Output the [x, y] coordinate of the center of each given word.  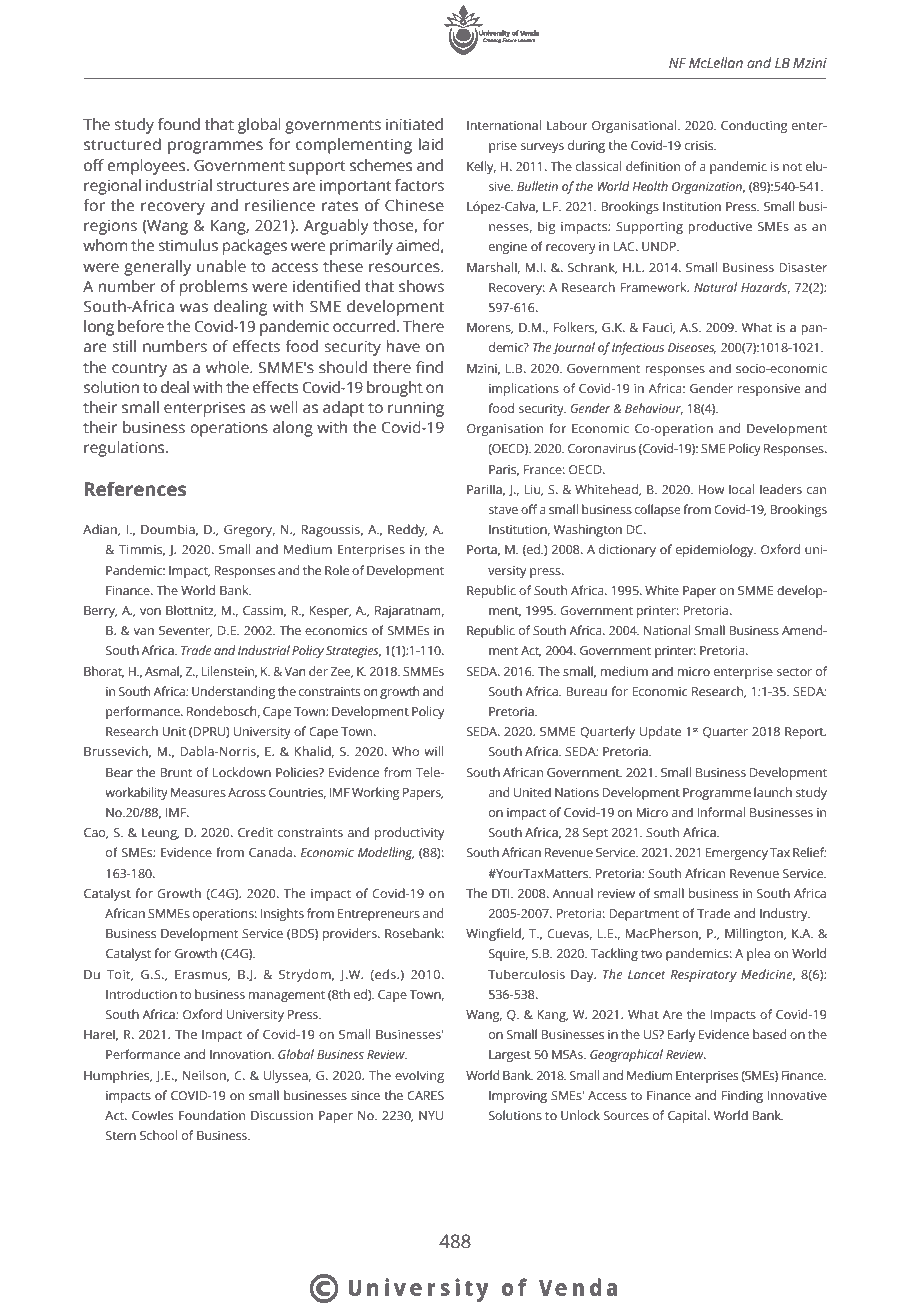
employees [147, 167]
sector [794, 672]
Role [337, 570]
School [158, 1135]
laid [431, 144]
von [150, 611]
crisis [700, 145]
